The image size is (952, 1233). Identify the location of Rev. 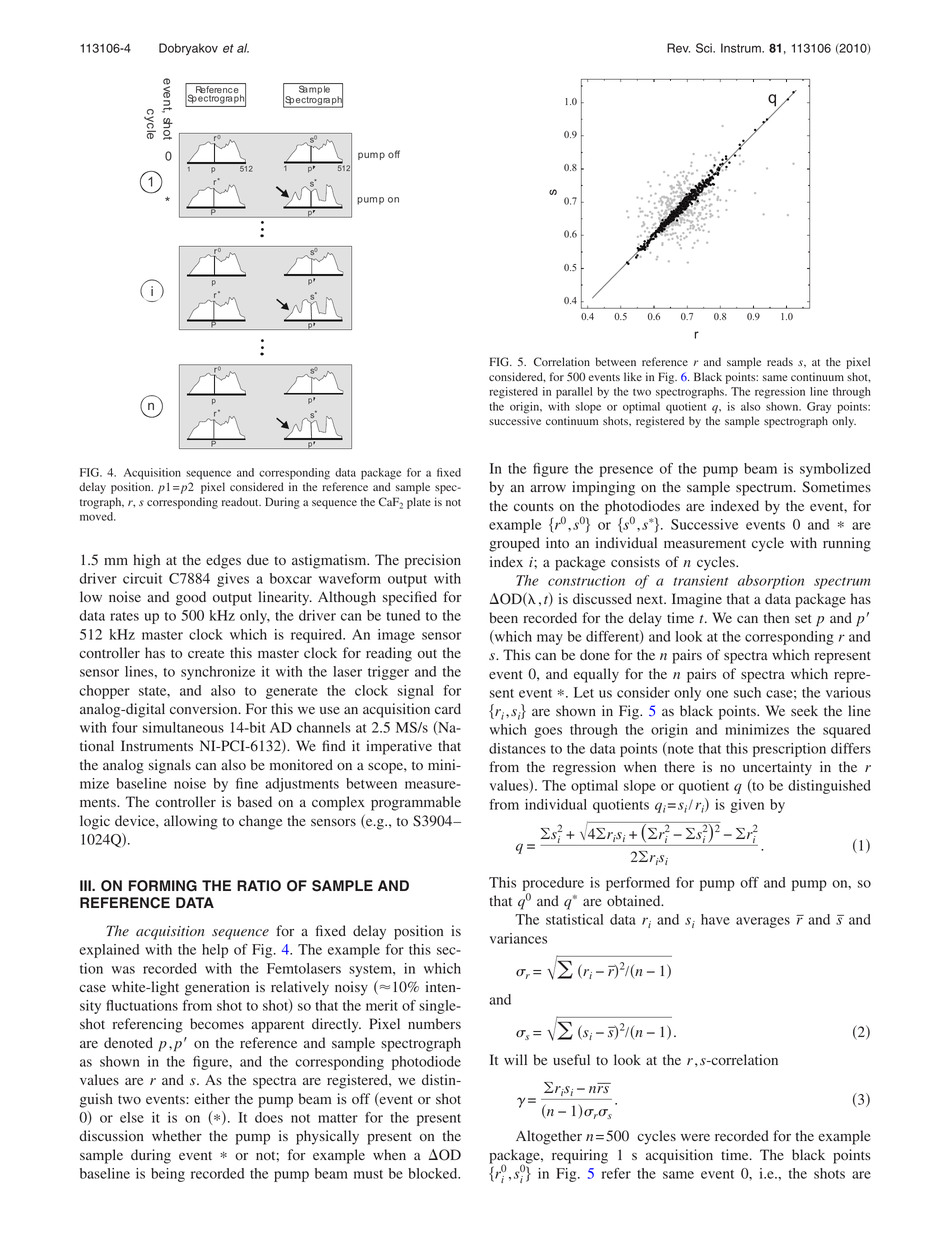
(678, 48).
